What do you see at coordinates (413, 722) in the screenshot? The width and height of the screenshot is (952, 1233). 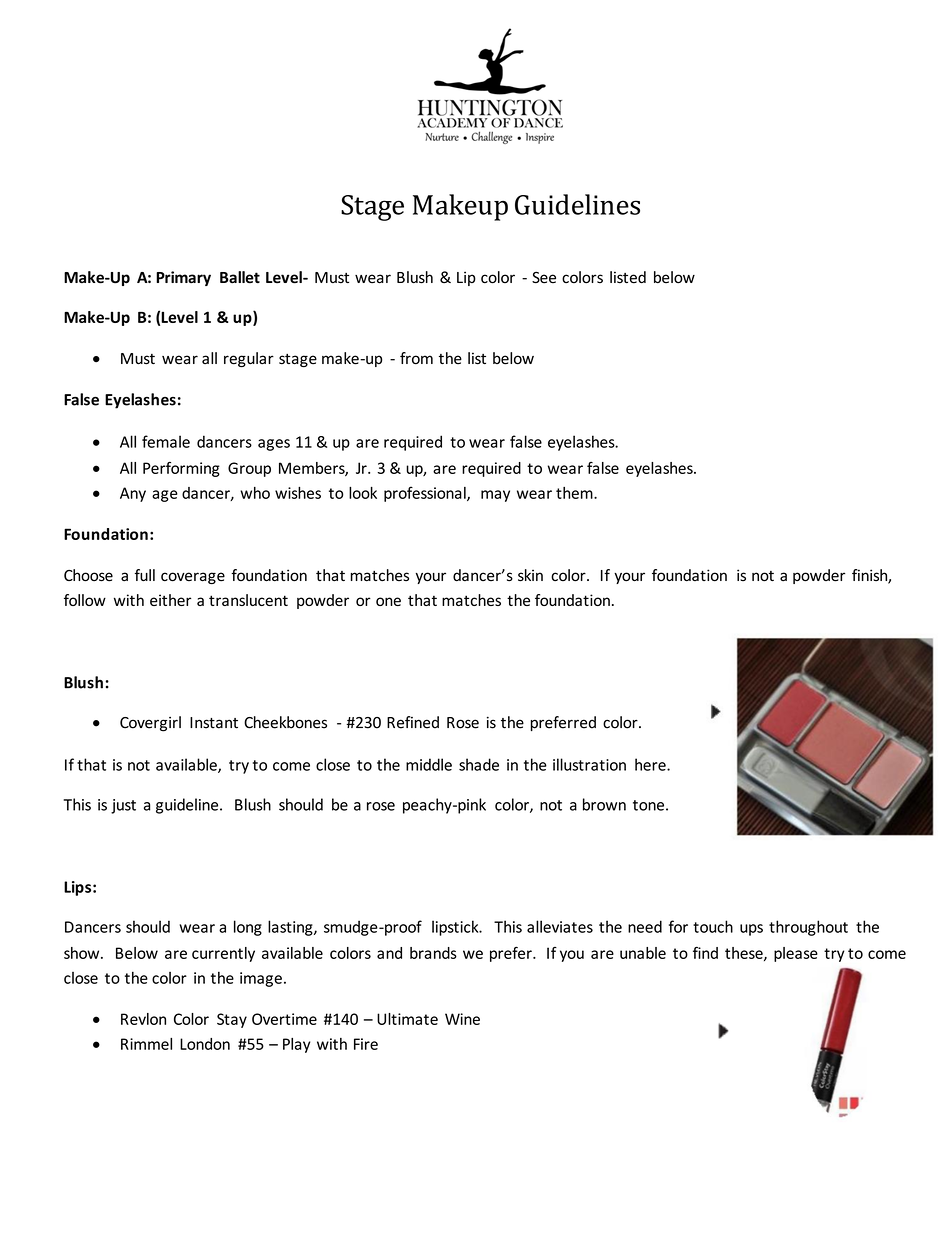 I see `Refined` at bounding box center [413, 722].
